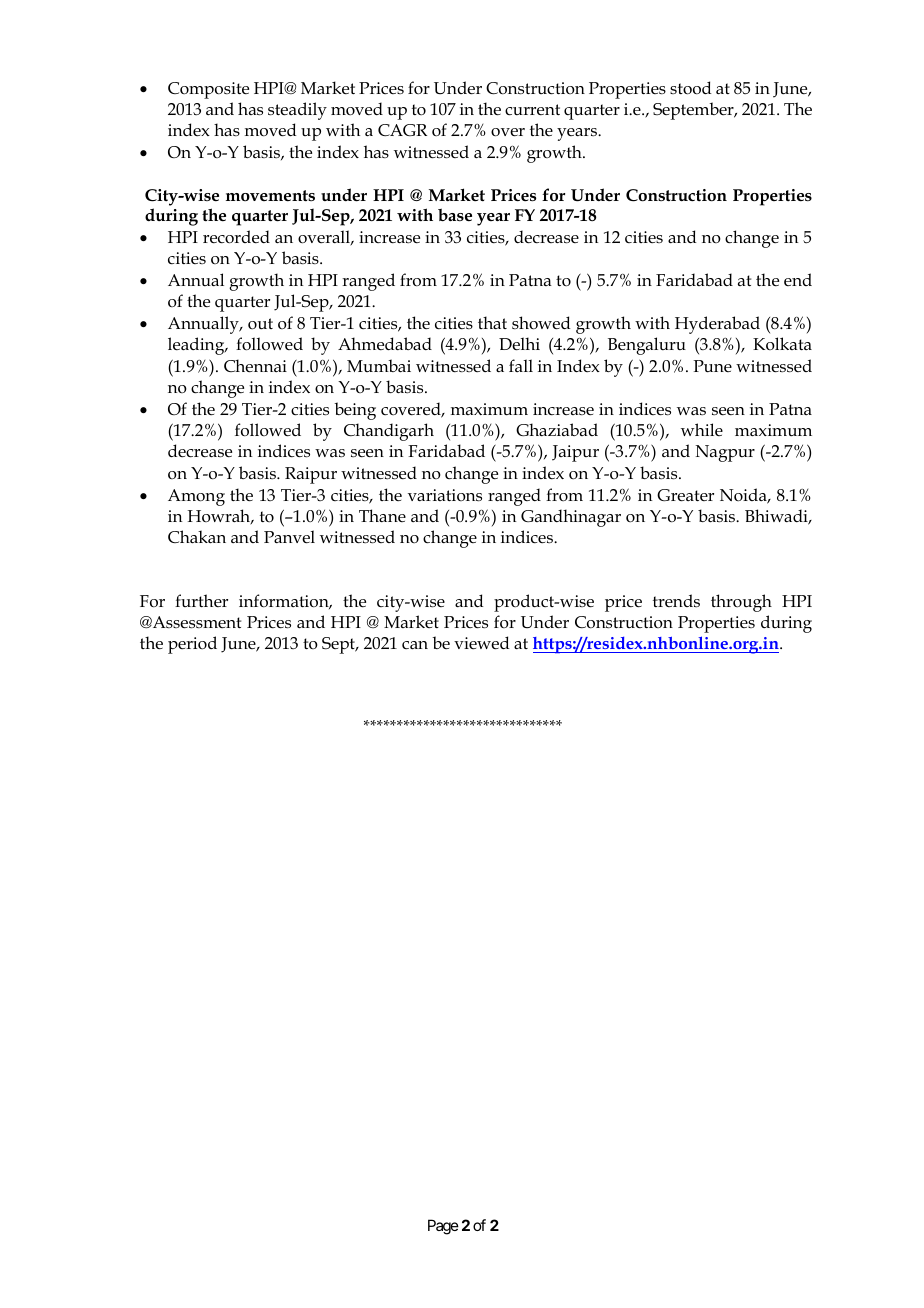 This screenshot has height=1308, width=924. I want to click on through, so click(741, 603).
